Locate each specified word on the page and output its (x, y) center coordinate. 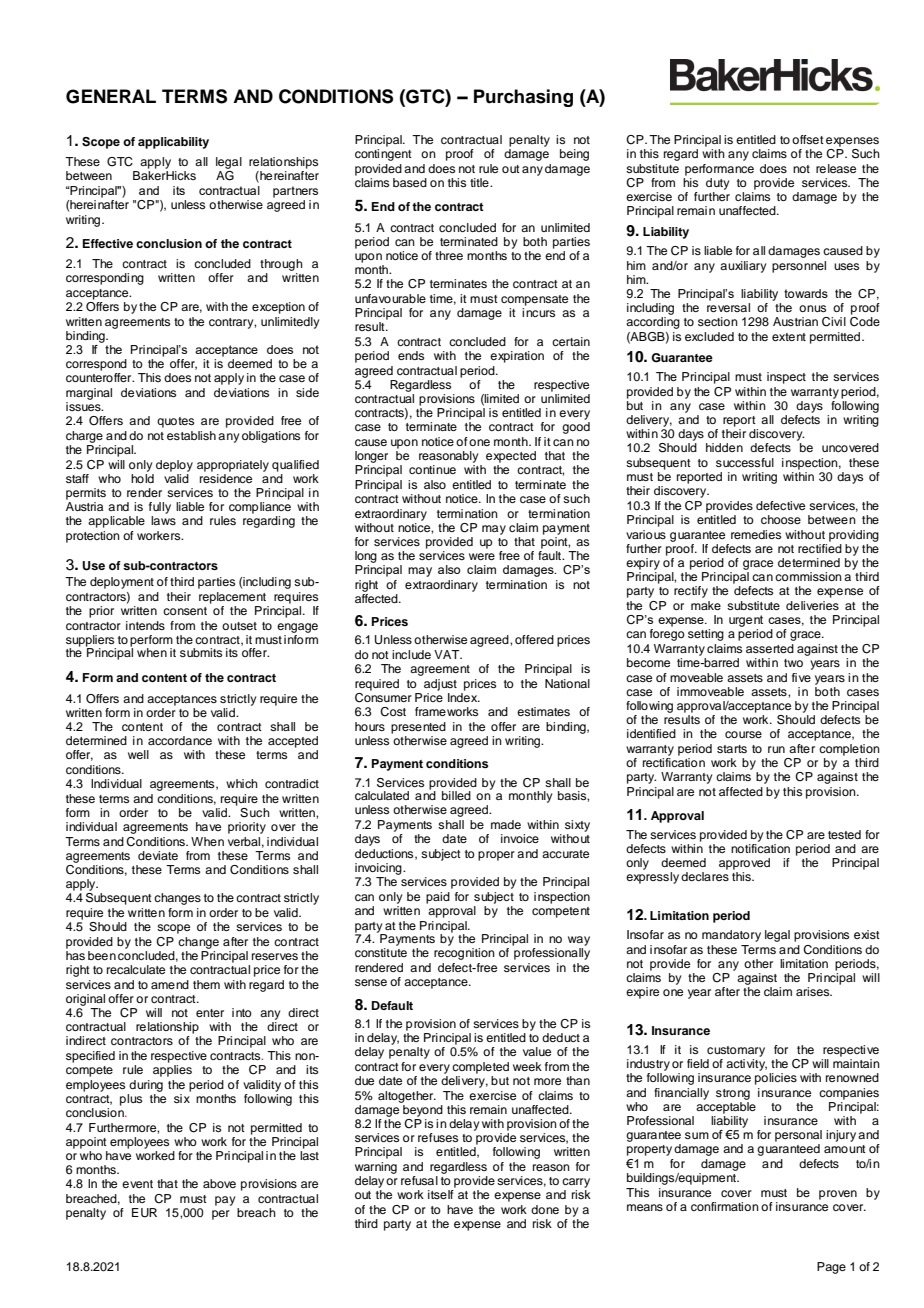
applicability (173, 143)
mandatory (731, 936)
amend (170, 984)
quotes (175, 422)
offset (808, 139)
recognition (464, 954)
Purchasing (523, 98)
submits (201, 652)
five (801, 677)
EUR (144, 1213)
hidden (724, 447)
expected (511, 457)
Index (464, 696)
